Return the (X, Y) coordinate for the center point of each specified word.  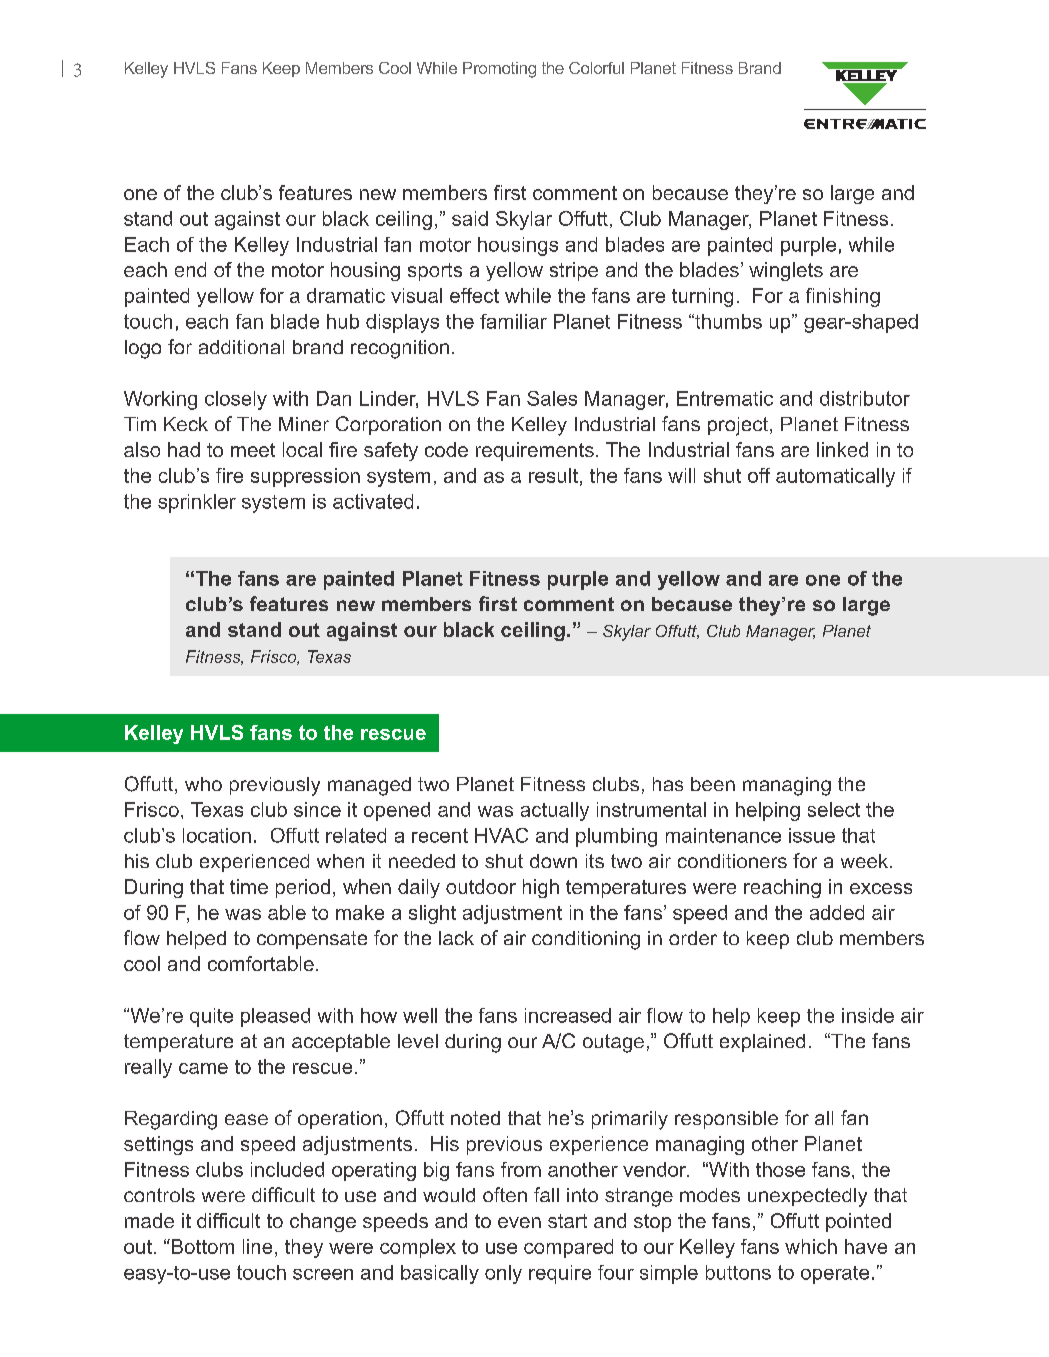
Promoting (499, 70)
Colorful (596, 68)
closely (236, 400)
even (519, 1222)
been (713, 784)
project (738, 426)
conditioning (586, 940)
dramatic (346, 295)
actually (555, 811)
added (837, 912)
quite (211, 1017)
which (811, 1246)
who (203, 784)
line (257, 1246)
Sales (552, 398)
